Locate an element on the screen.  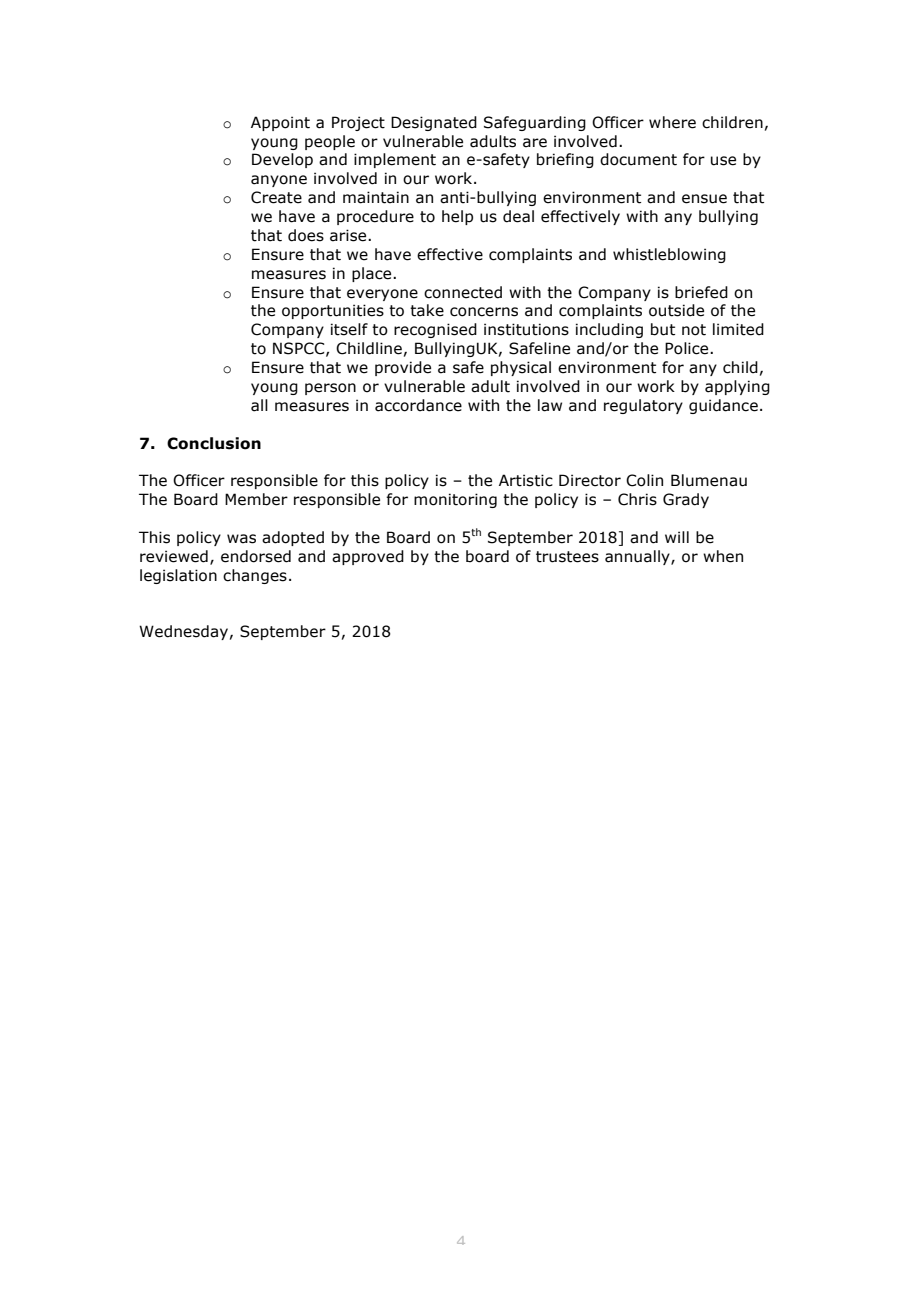
where is located at coordinates (672, 122).
